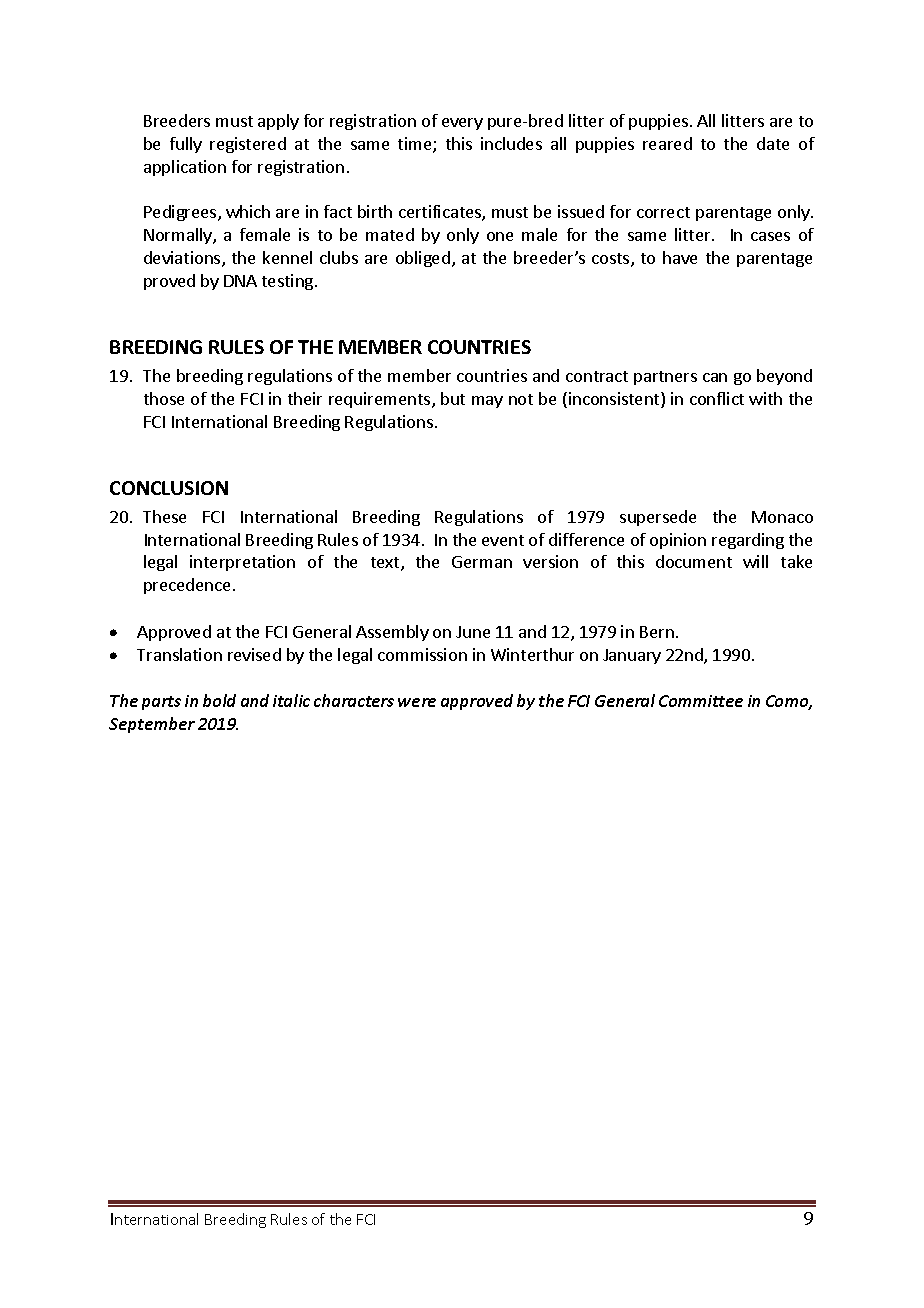 This screenshot has height=1308, width=924. Describe the element at coordinates (248, 145) in the screenshot. I see `registered` at that location.
